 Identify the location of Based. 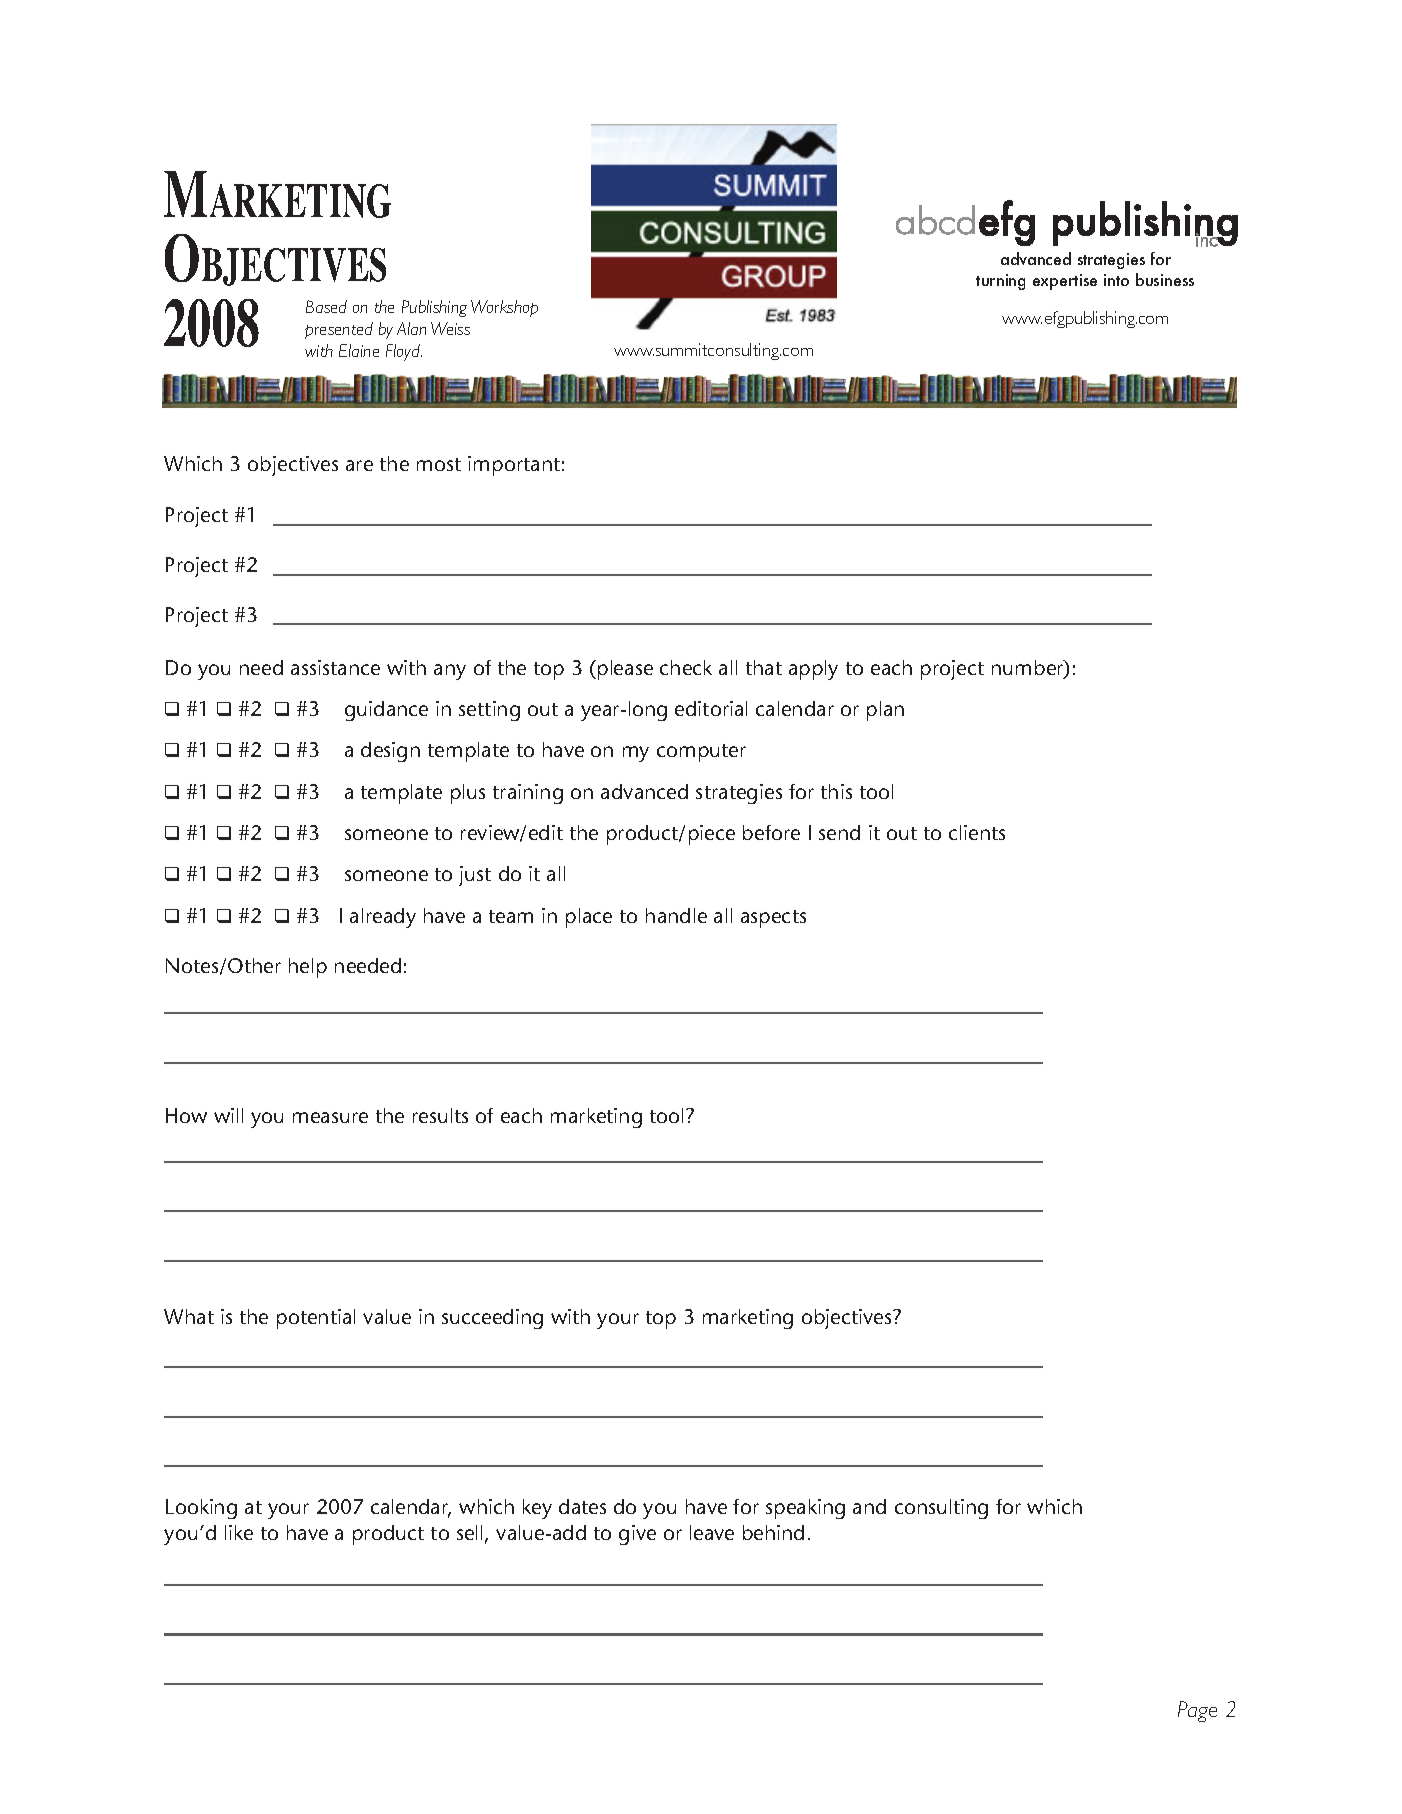
(326, 306).
